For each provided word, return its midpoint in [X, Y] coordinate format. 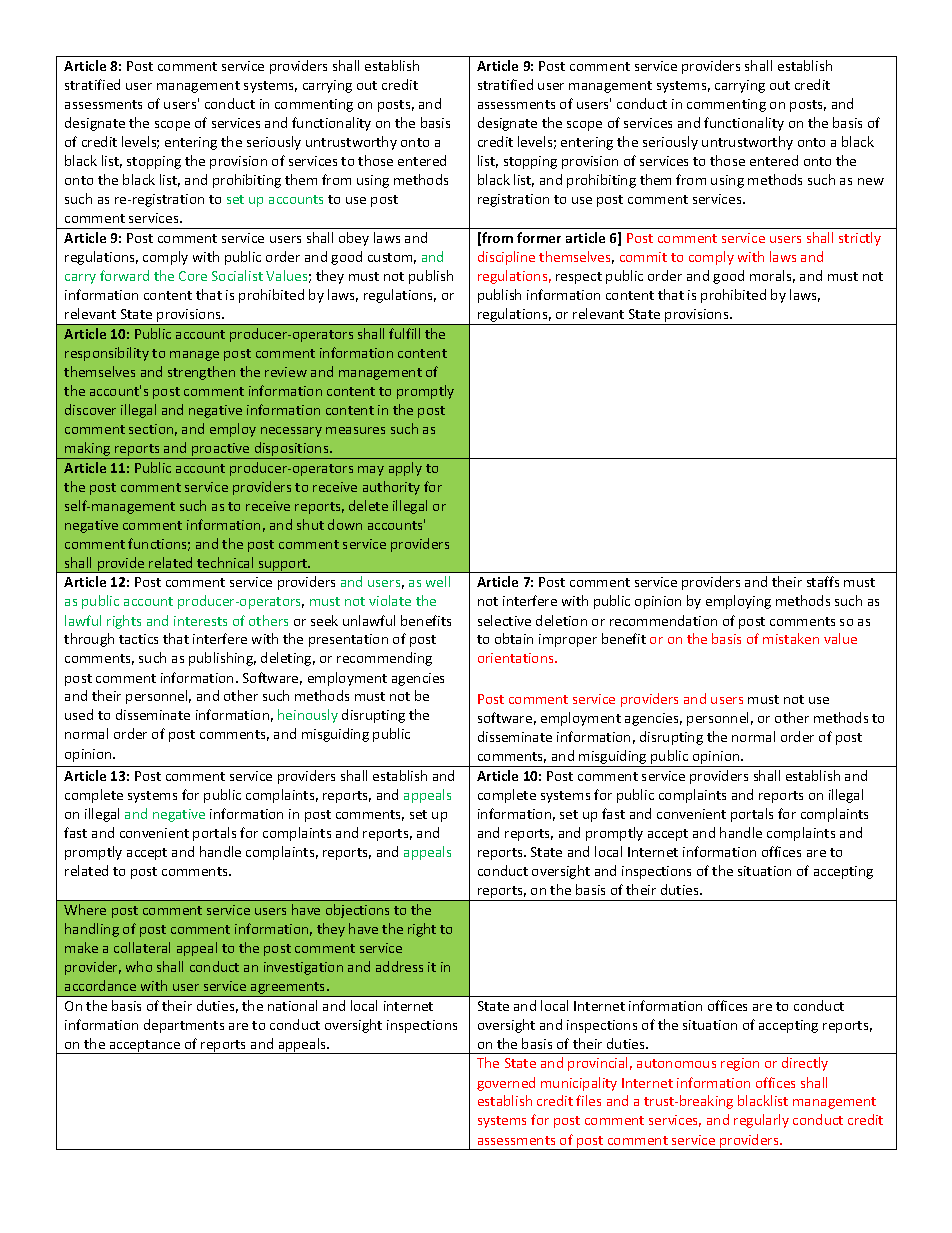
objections [357, 911]
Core [193, 276]
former [539, 237]
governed [506, 1084]
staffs [823, 581]
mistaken [791, 638]
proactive [221, 451]
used [79, 714]
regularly [761, 1121]
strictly [860, 239]
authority [391, 488]
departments [184, 1026]
